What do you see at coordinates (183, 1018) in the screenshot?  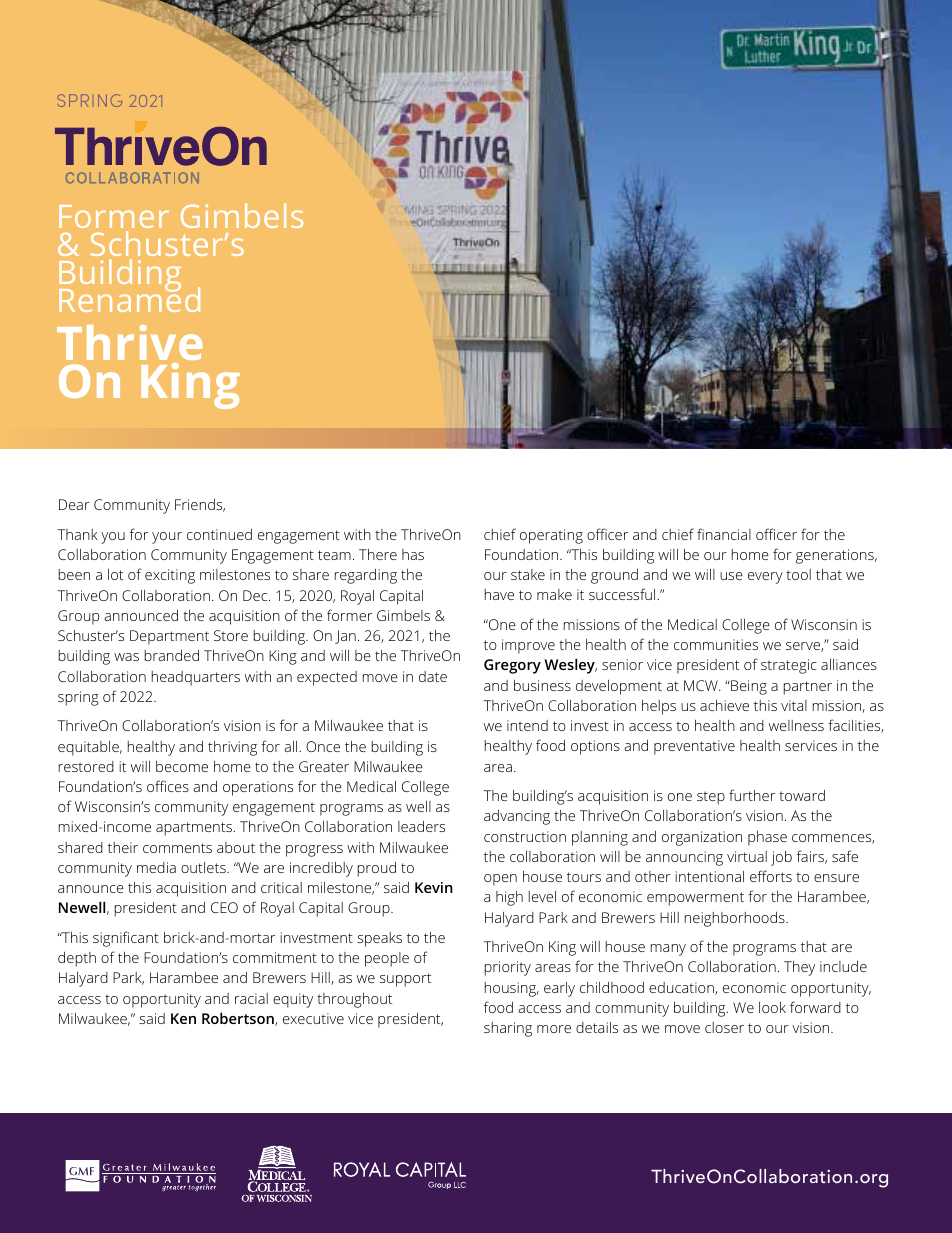 I see `Ken` at bounding box center [183, 1018].
